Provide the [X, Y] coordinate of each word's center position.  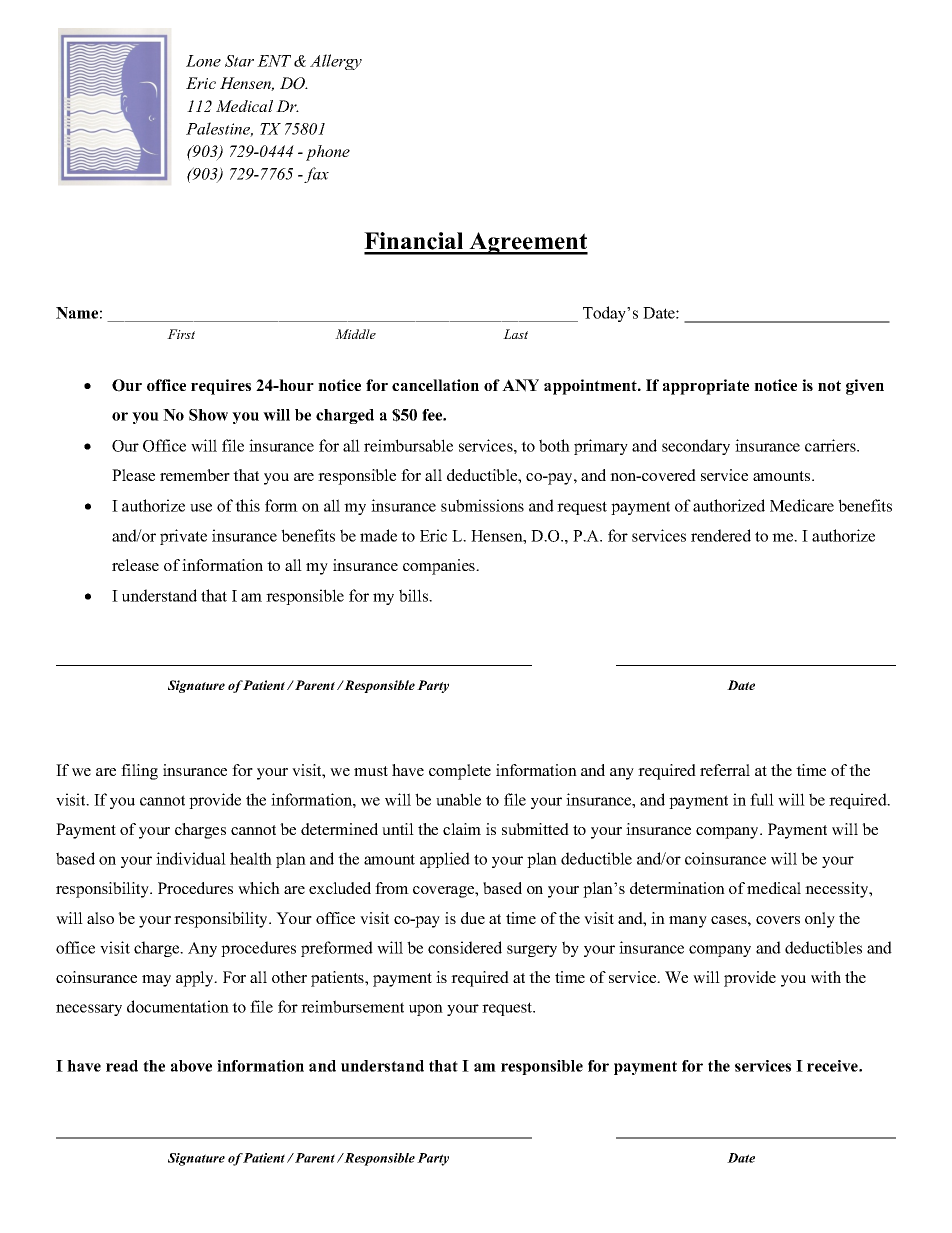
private [183, 537]
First [181, 334]
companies [440, 567]
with [826, 977]
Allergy [336, 62]
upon [426, 1010]
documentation [178, 1006]
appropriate [706, 387]
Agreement [528, 243]
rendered [721, 535]
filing [139, 772]
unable [458, 799]
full [762, 799]
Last [515, 334]
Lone [203, 61]
